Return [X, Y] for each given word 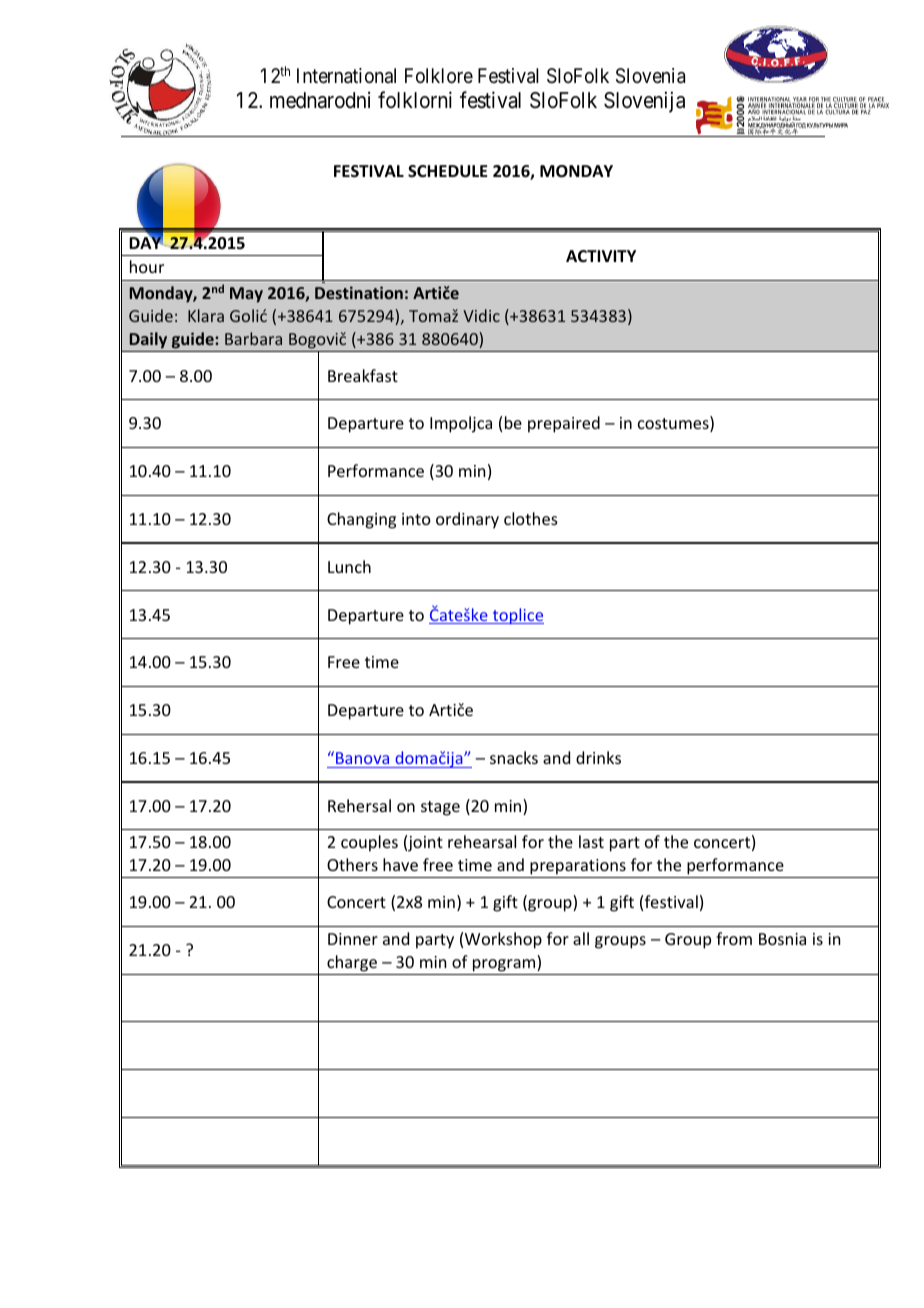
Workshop [503, 940]
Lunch [349, 566]
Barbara [253, 338]
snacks [514, 757]
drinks [598, 757]
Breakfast [363, 375]
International [346, 76]
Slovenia [650, 76]
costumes [674, 425]
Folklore [439, 76]
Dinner [353, 939]
